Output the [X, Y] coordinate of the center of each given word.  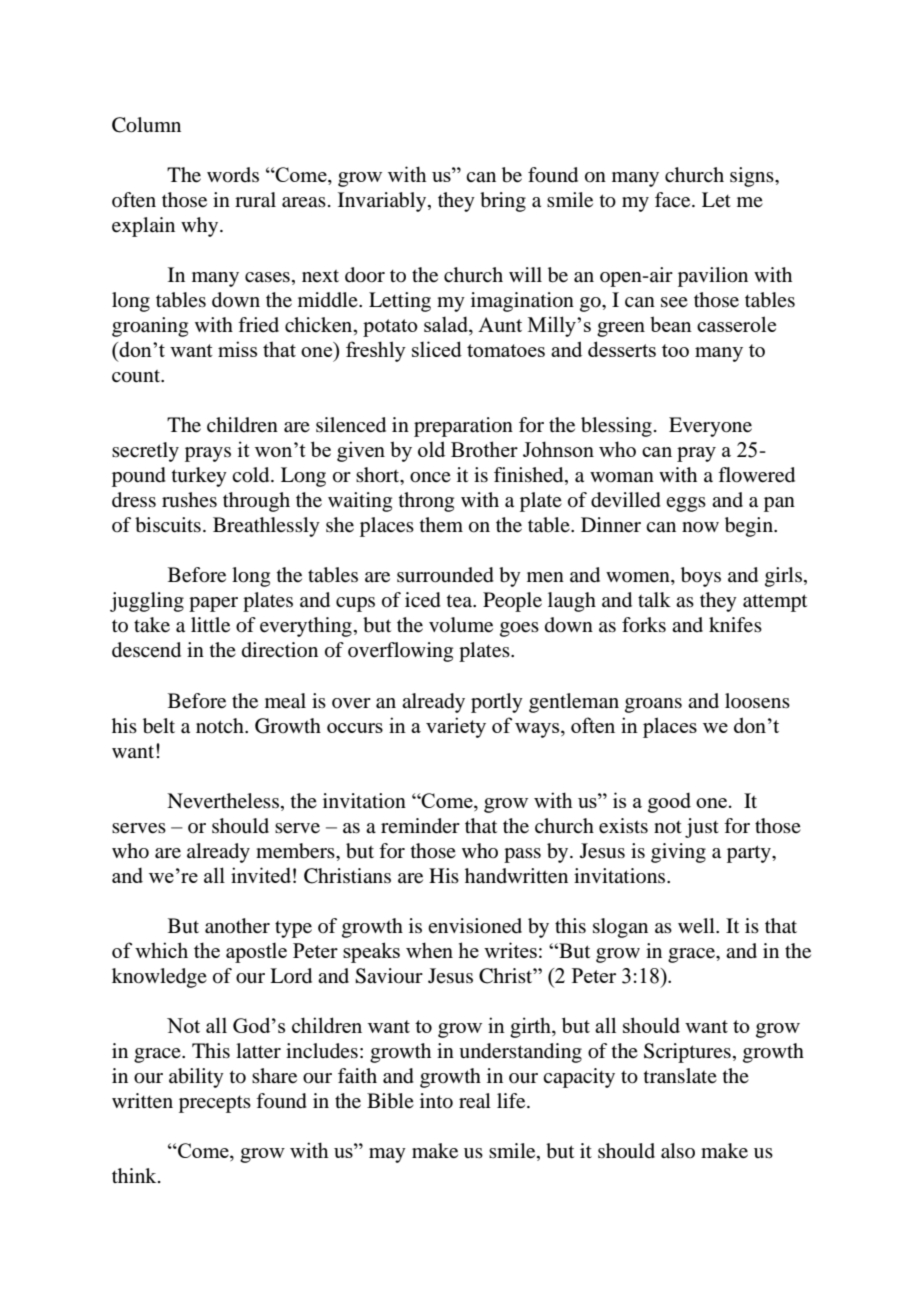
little [210, 625]
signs [753, 177]
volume [461, 625]
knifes [735, 625]
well [697, 925]
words [233, 175]
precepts [215, 1104]
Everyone [710, 427]
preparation [463, 427]
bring [503, 202]
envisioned [475, 926]
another [237, 926]
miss [237, 349]
